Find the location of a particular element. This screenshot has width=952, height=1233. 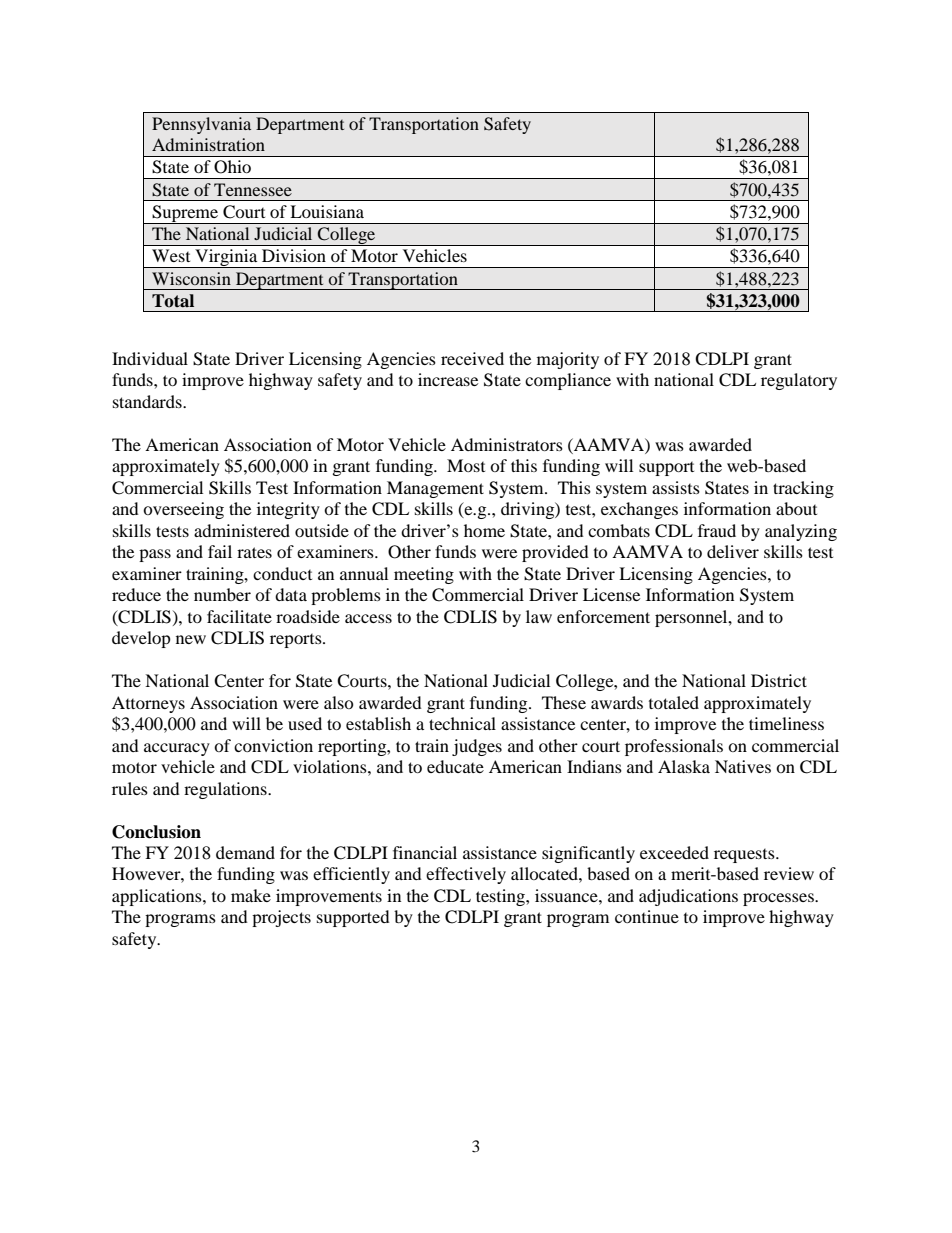

Louisiana is located at coordinates (327, 211).
